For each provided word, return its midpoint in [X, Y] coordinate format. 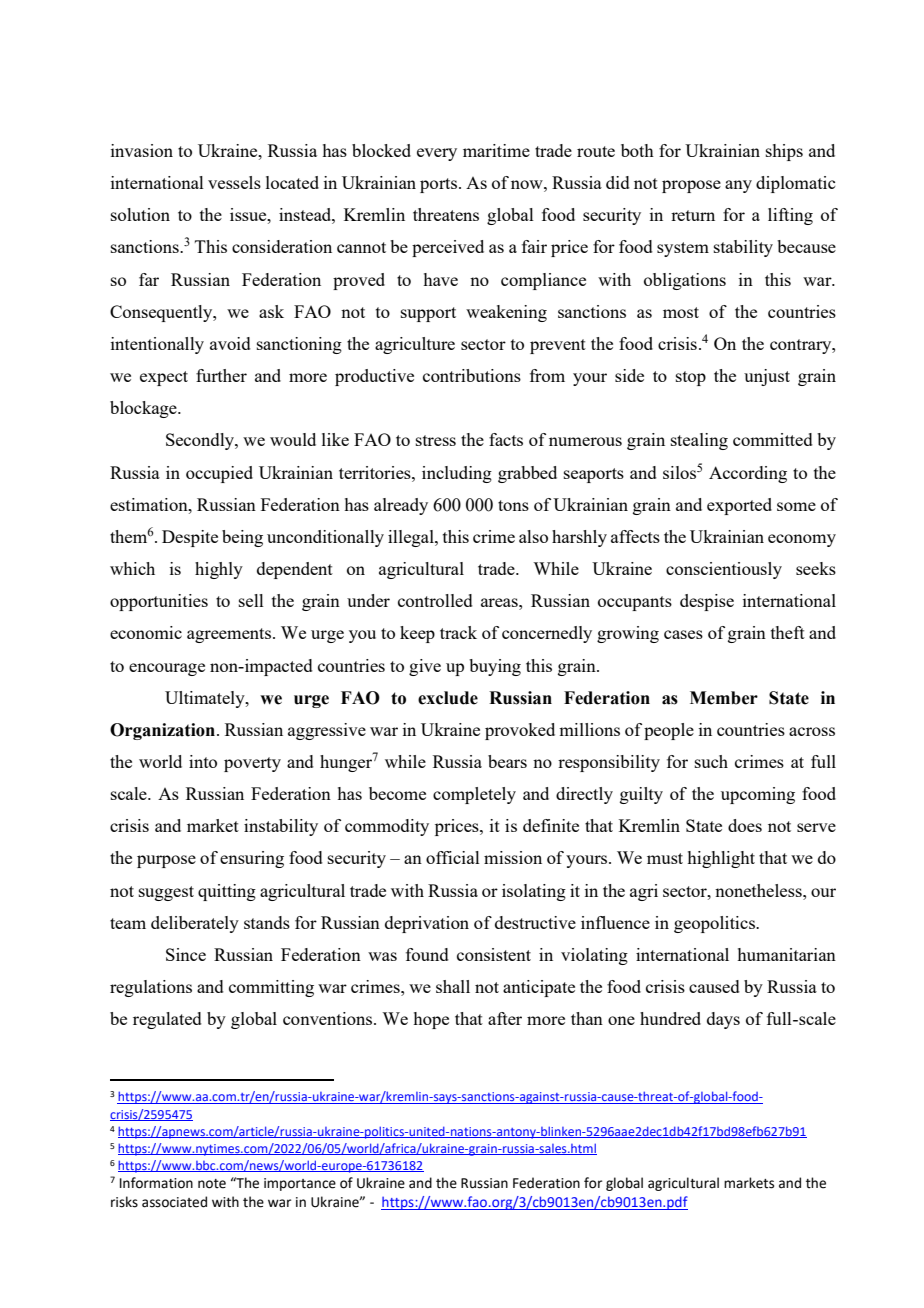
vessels [234, 182]
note [212, 1184]
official [453, 857]
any [738, 186]
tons [513, 505]
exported [739, 506]
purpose [166, 861]
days [723, 1020]
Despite [190, 538]
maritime [496, 150]
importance [300, 1184]
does [745, 825]
